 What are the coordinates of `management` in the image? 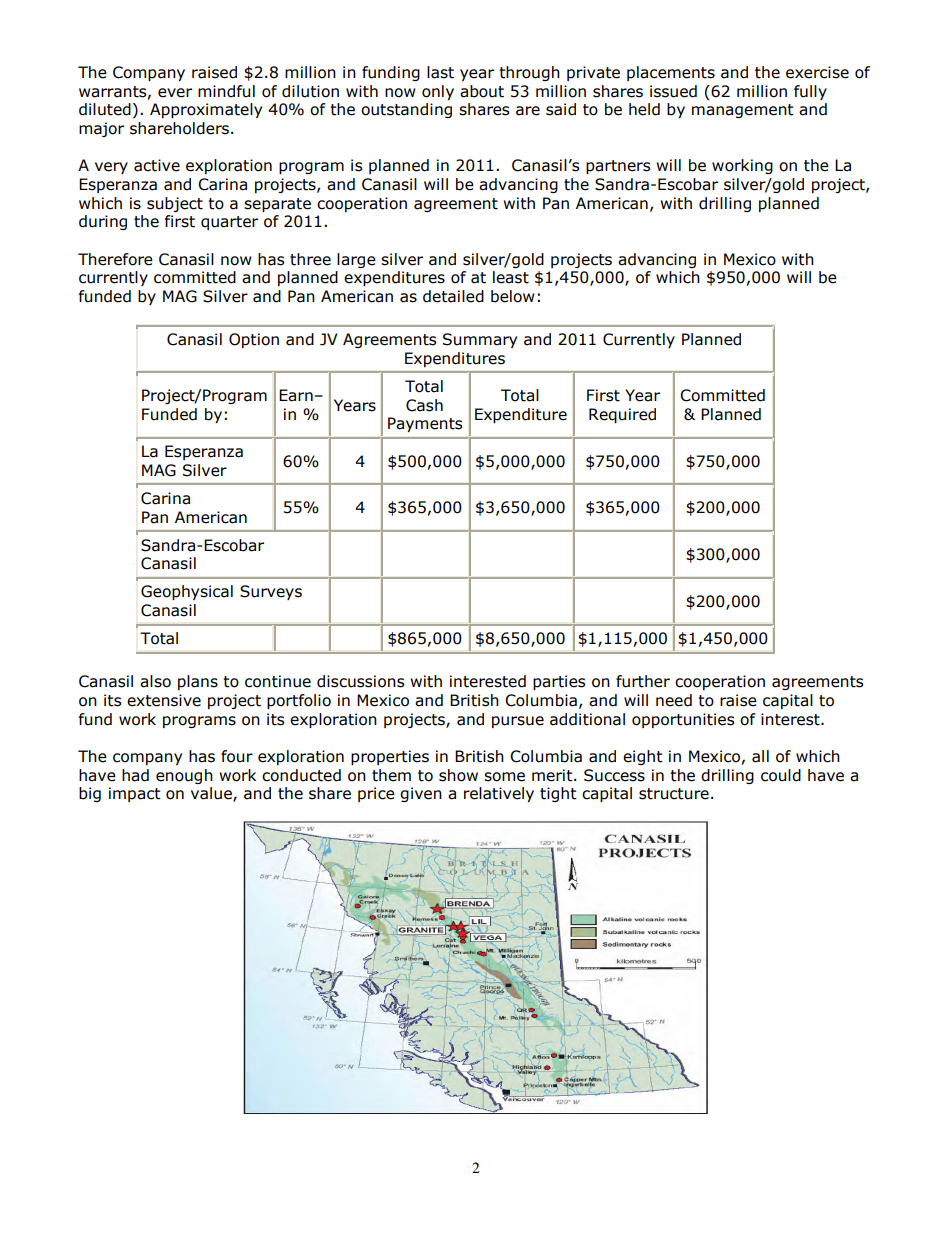 It's located at (743, 111).
